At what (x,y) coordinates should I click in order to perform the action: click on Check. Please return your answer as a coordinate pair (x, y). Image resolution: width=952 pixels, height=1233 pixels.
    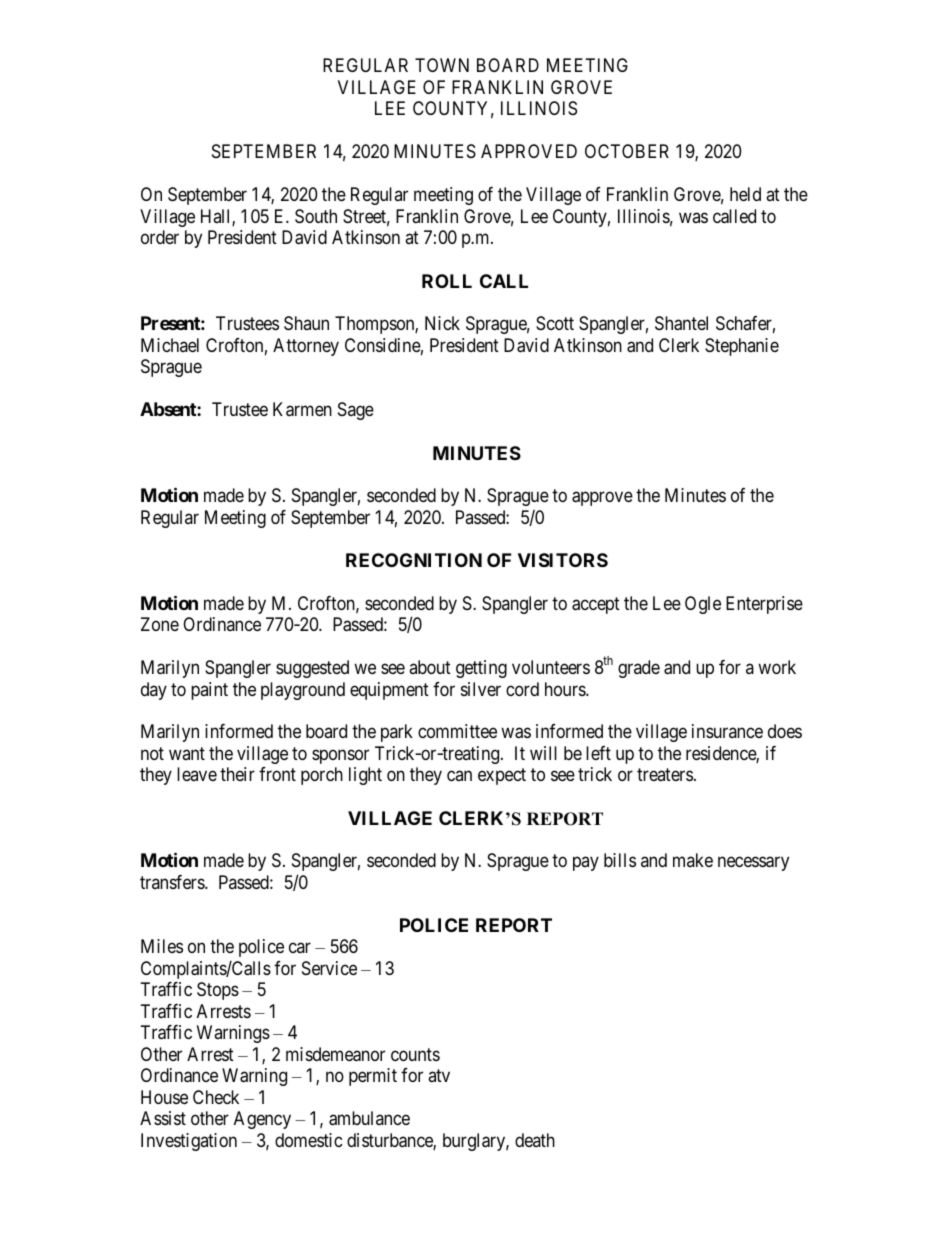
    Looking at the image, I should click on (216, 1097).
